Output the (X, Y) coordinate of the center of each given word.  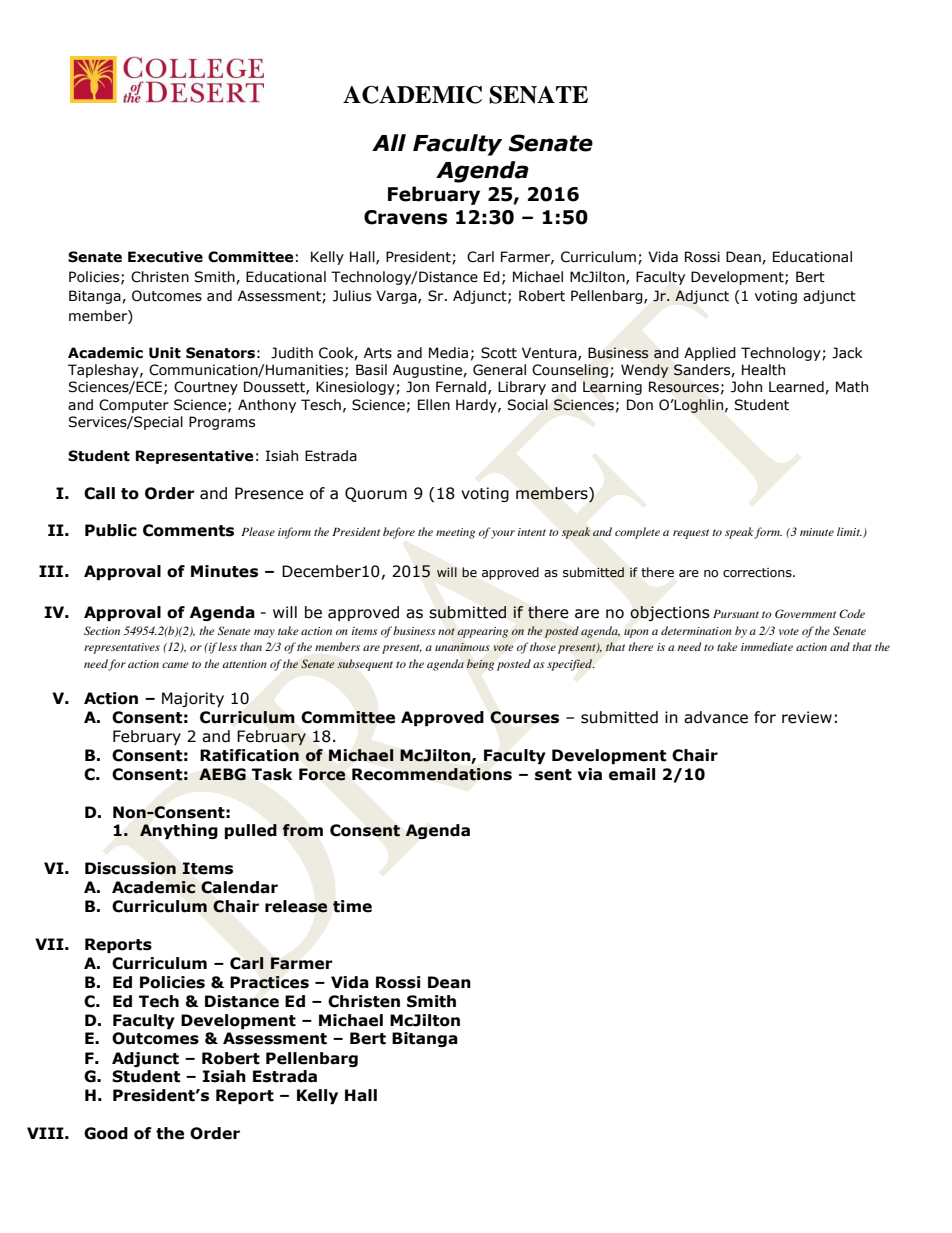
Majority (193, 699)
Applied (710, 354)
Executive (165, 257)
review (807, 717)
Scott (499, 353)
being (480, 665)
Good (106, 1133)
